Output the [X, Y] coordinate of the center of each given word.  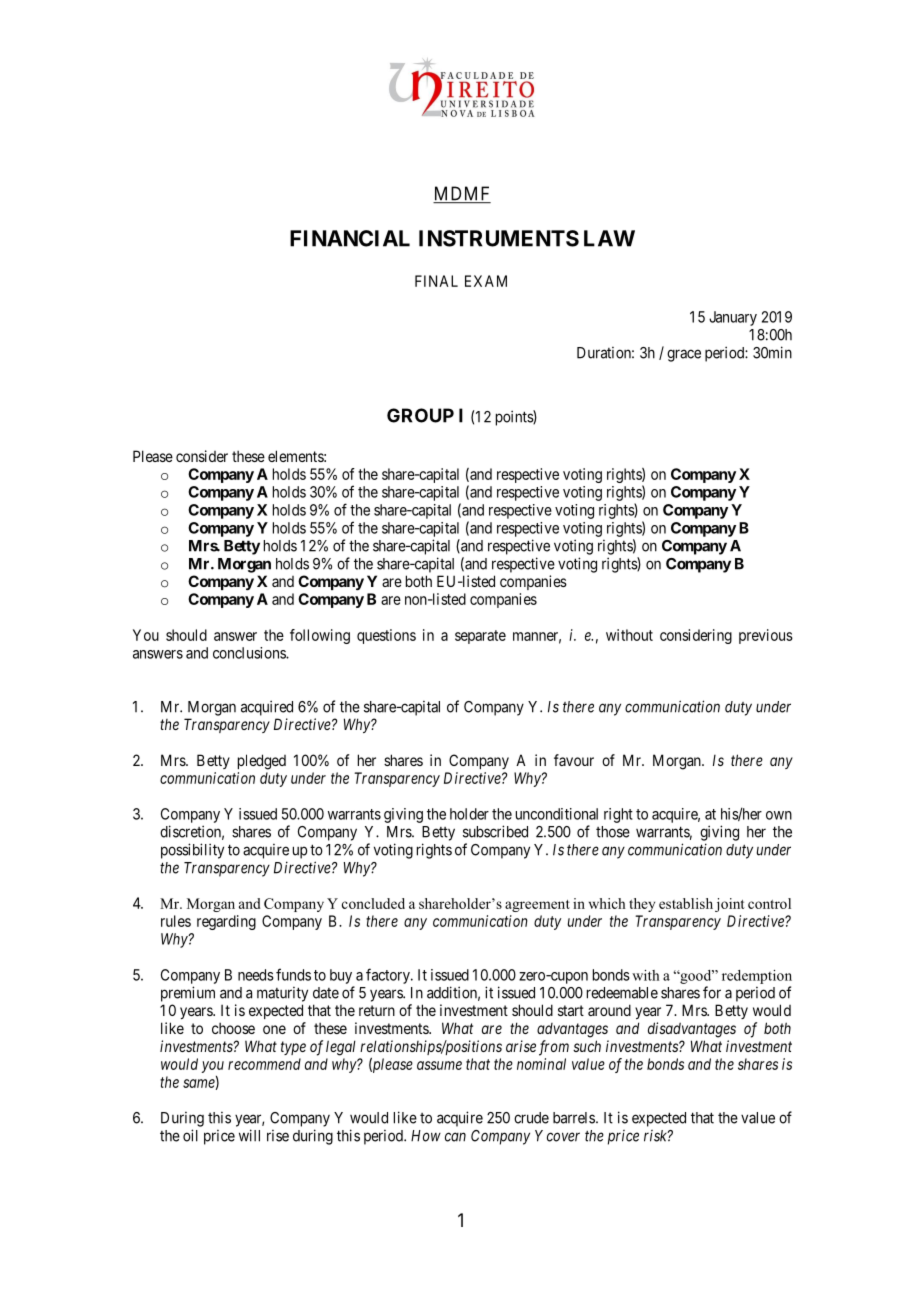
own [779, 815]
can [455, 1137]
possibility [192, 851]
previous [766, 636]
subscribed [495, 831]
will [249, 1135]
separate [480, 637]
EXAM [486, 281]
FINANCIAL [350, 238]
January [733, 318]
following [320, 636]
